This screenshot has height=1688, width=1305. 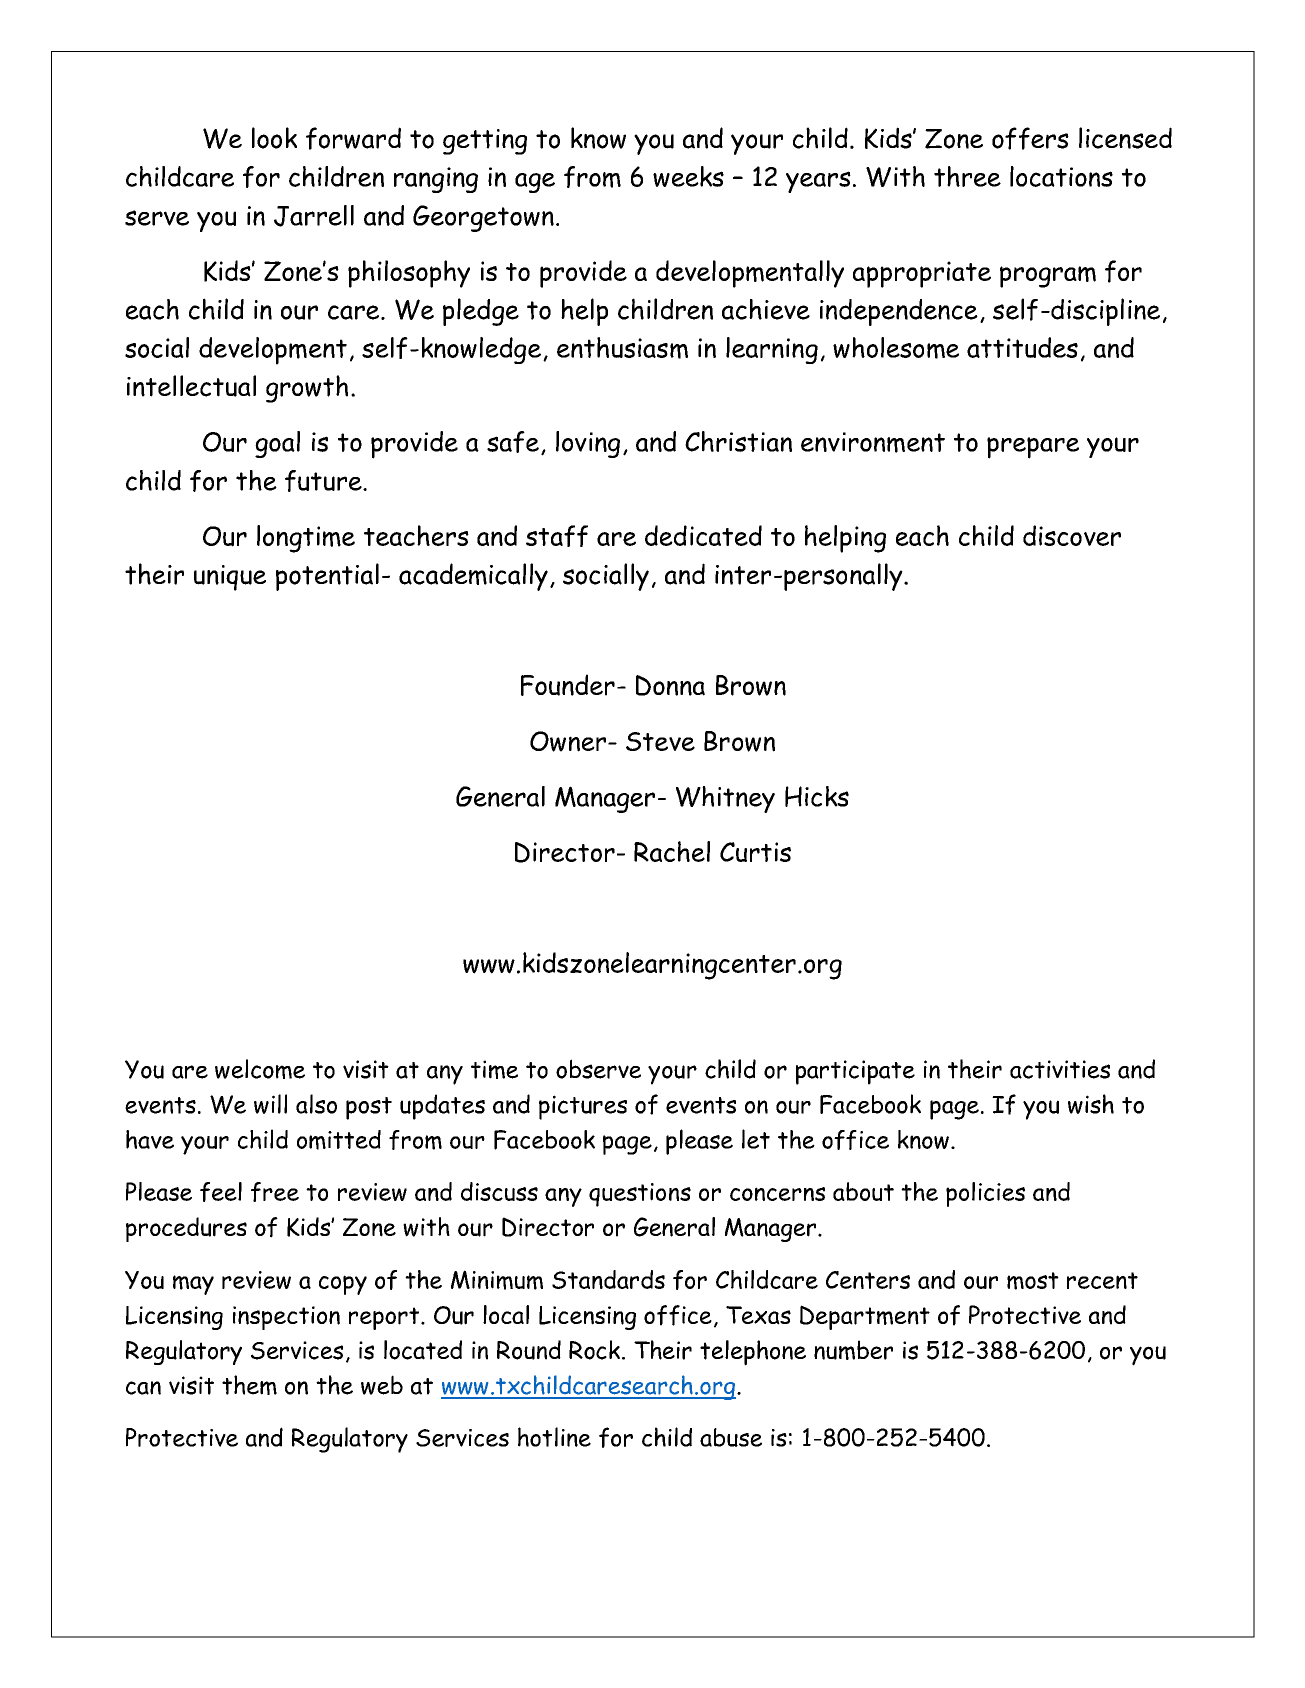 I want to click on unique, so click(x=230, y=578).
